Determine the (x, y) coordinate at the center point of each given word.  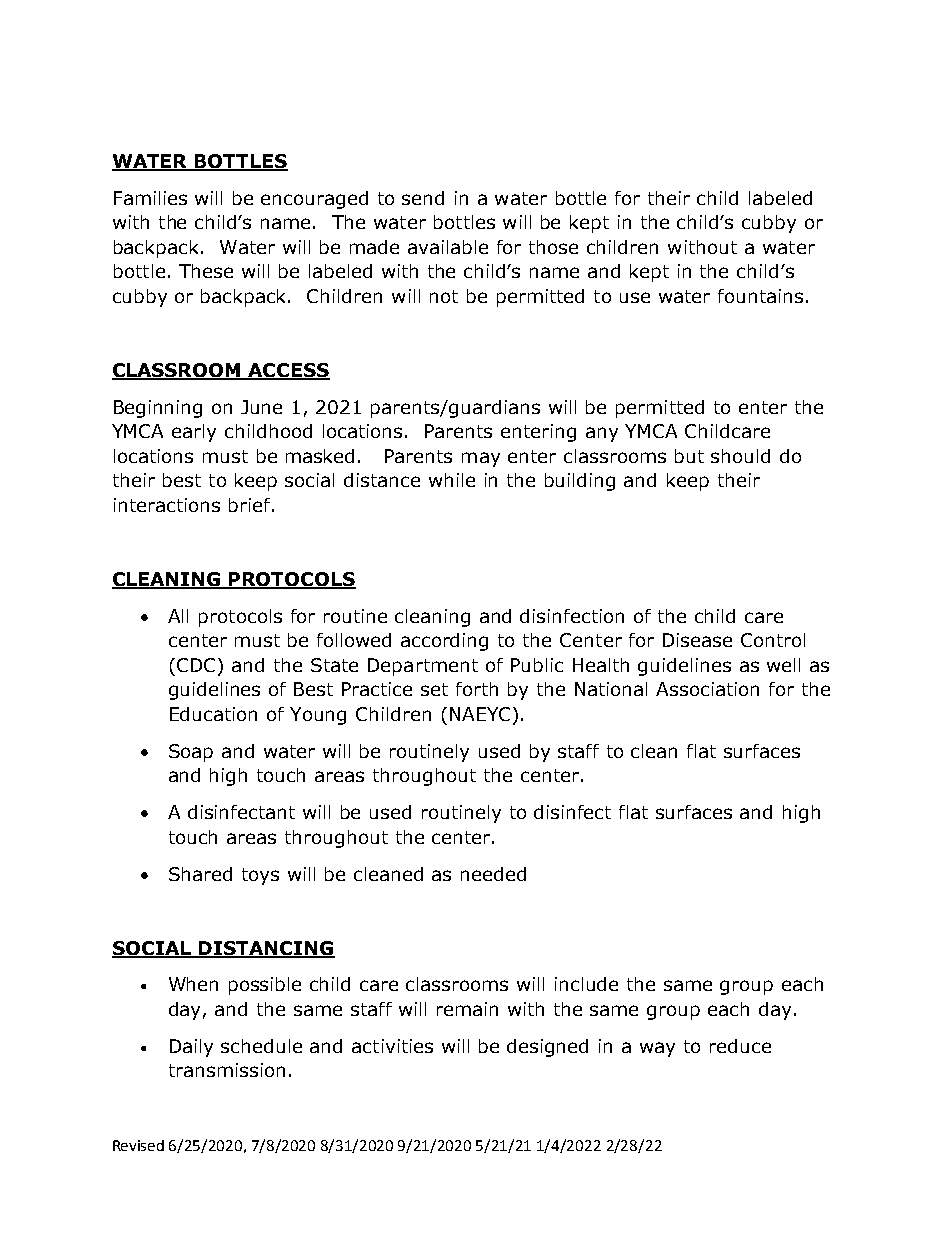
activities (392, 1046)
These (206, 271)
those (553, 247)
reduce (740, 1046)
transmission (227, 1070)
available (448, 247)
